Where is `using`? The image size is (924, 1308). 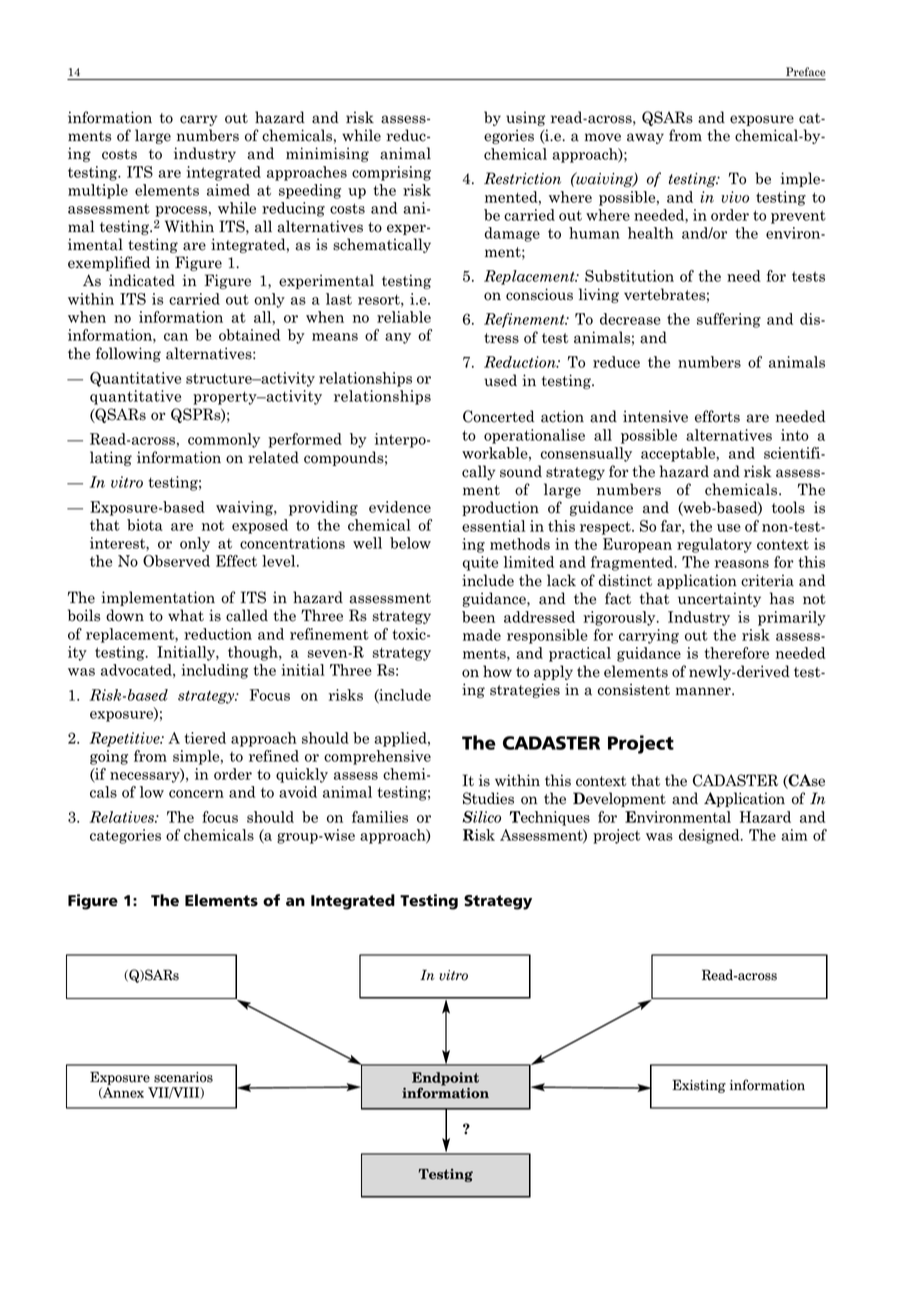
using is located at coordinates (525, 118).
